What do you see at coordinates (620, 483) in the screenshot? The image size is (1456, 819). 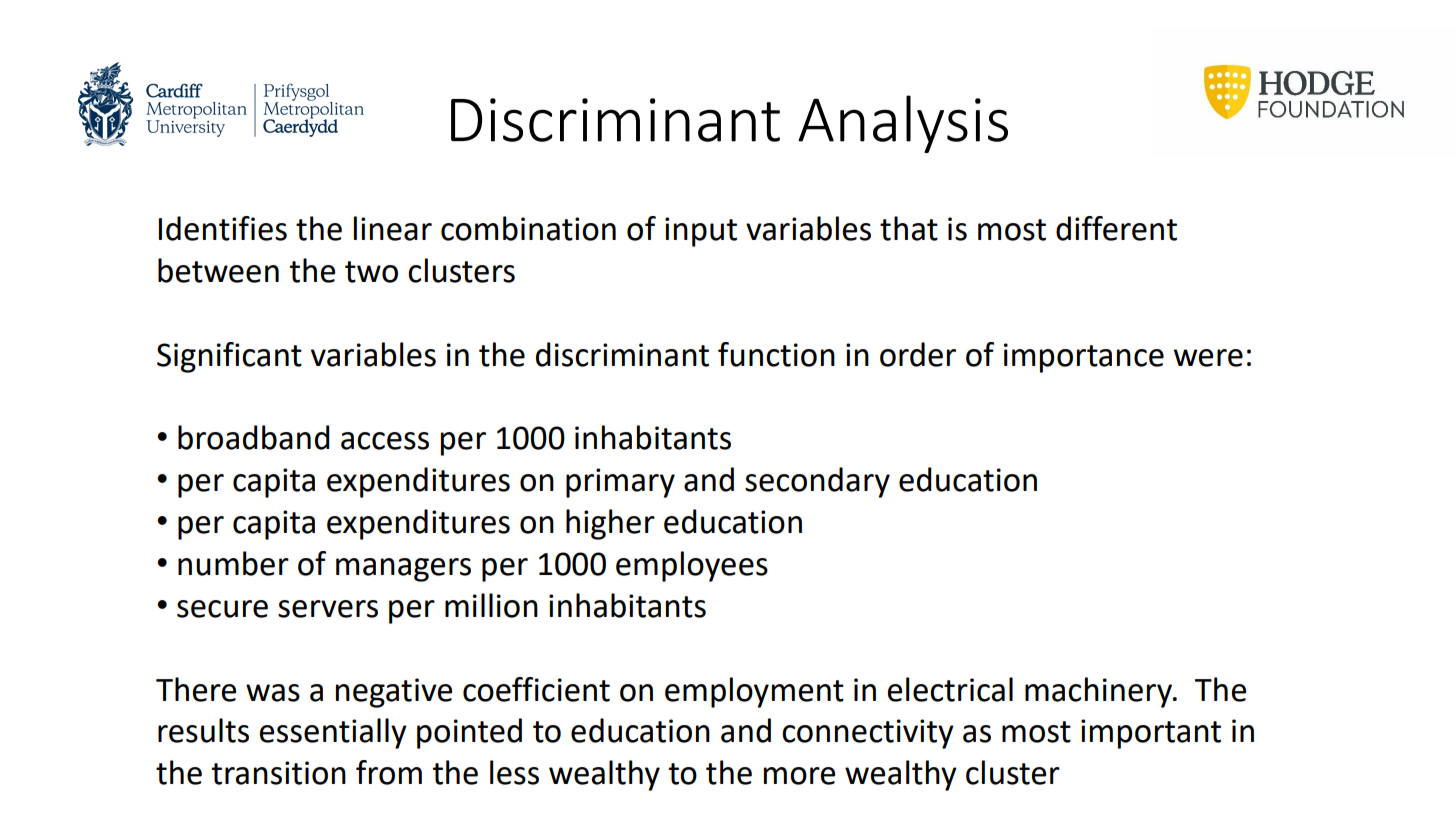 I see `primary` at bounding box center [620, 483].
